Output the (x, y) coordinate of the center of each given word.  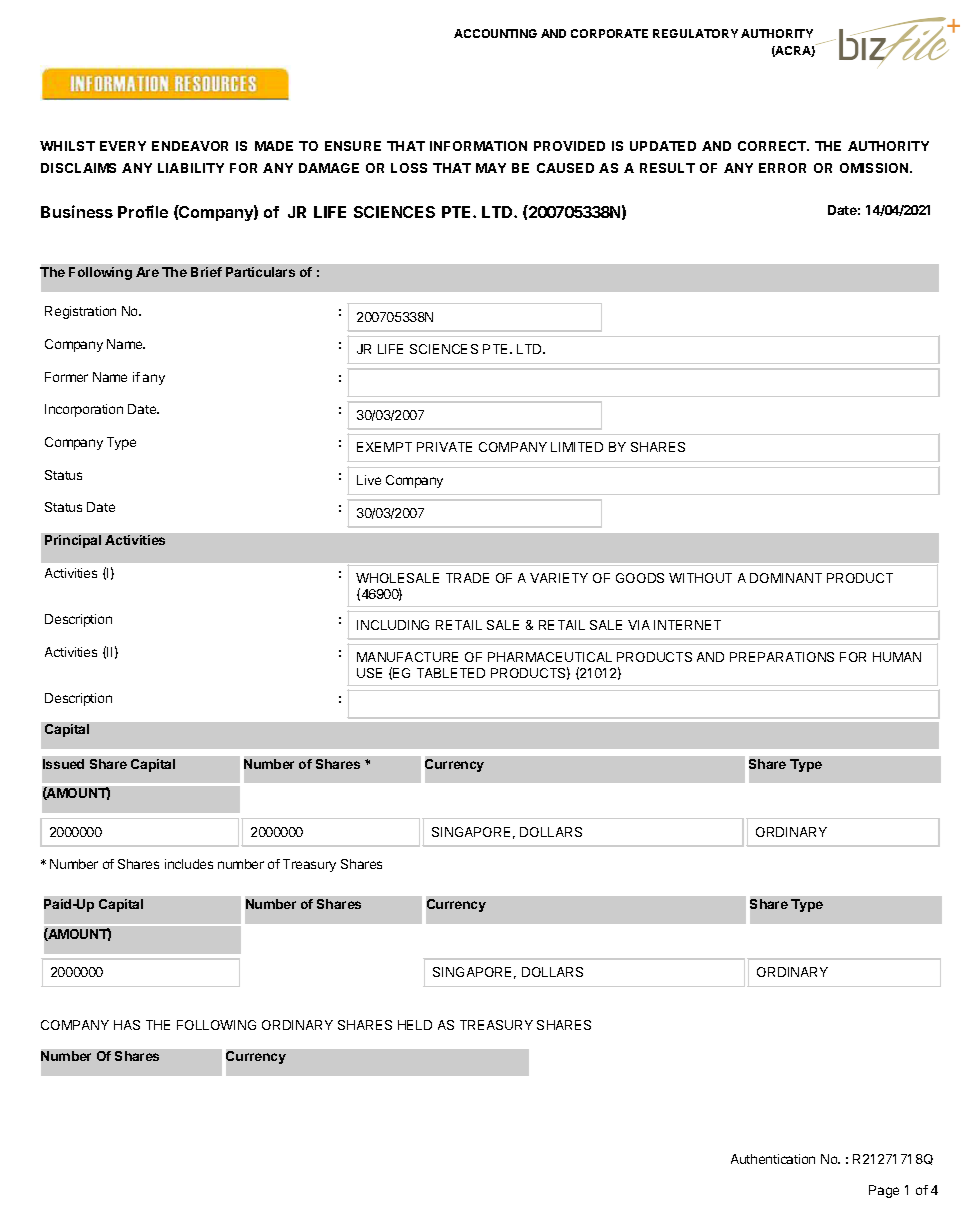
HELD (415, 1025)
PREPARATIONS (782, 657)
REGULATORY (695, 33)
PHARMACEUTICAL (550, 657)
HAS (127, 1025)
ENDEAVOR (190, 146)
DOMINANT (786, 578)
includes (189, 864)
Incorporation (84, 410)
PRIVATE (444, 447)
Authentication (773, 1159)
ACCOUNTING (495, 33)
